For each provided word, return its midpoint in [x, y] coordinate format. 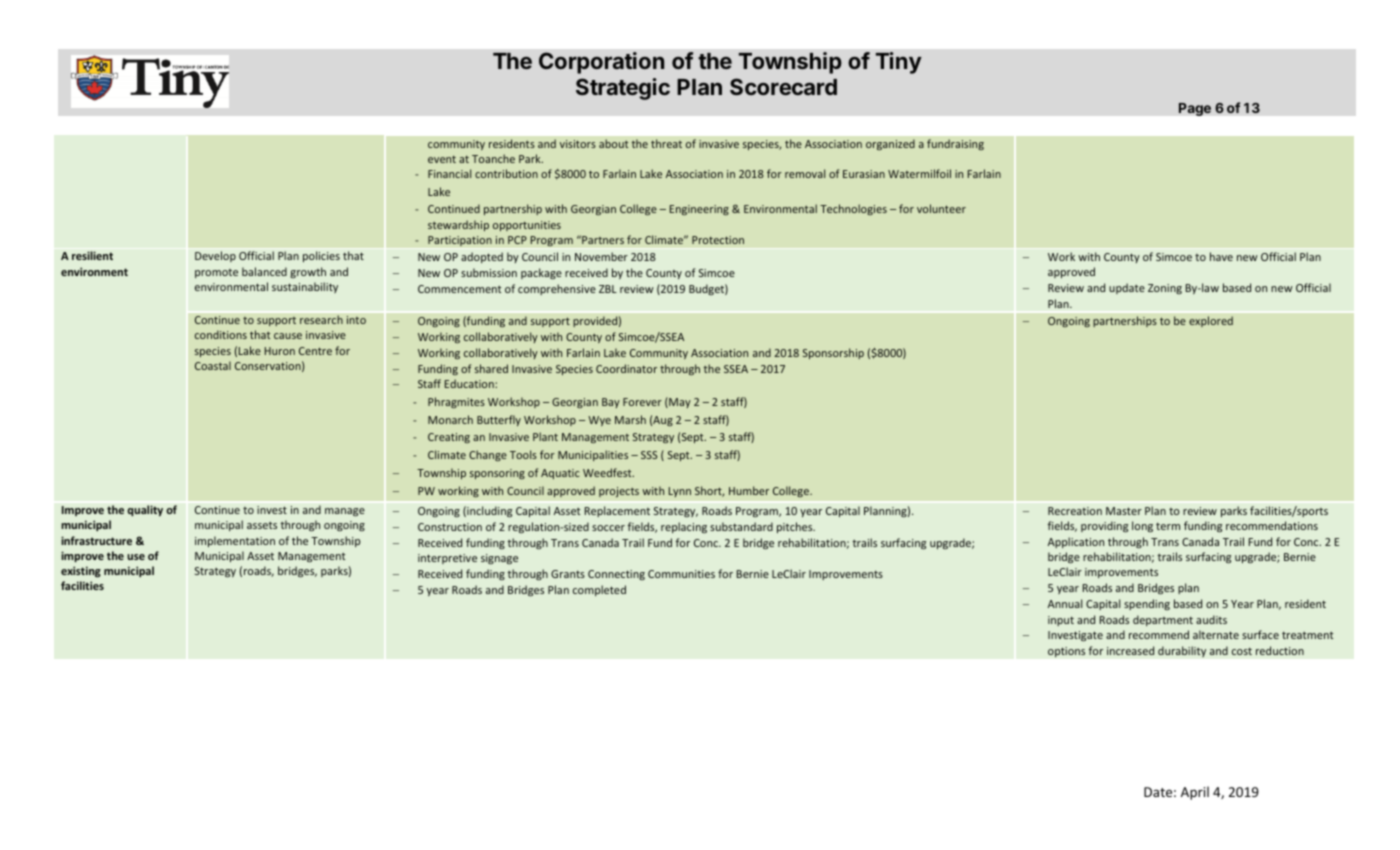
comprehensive [557, 289]
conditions [221, 334]
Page [1195, 109]
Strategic [623, 89]
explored [1211, 321]
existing [81, 571]
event [442, 159]
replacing [684, 527]
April [1195, 793]
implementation [235, 541]
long [1142, 526]
